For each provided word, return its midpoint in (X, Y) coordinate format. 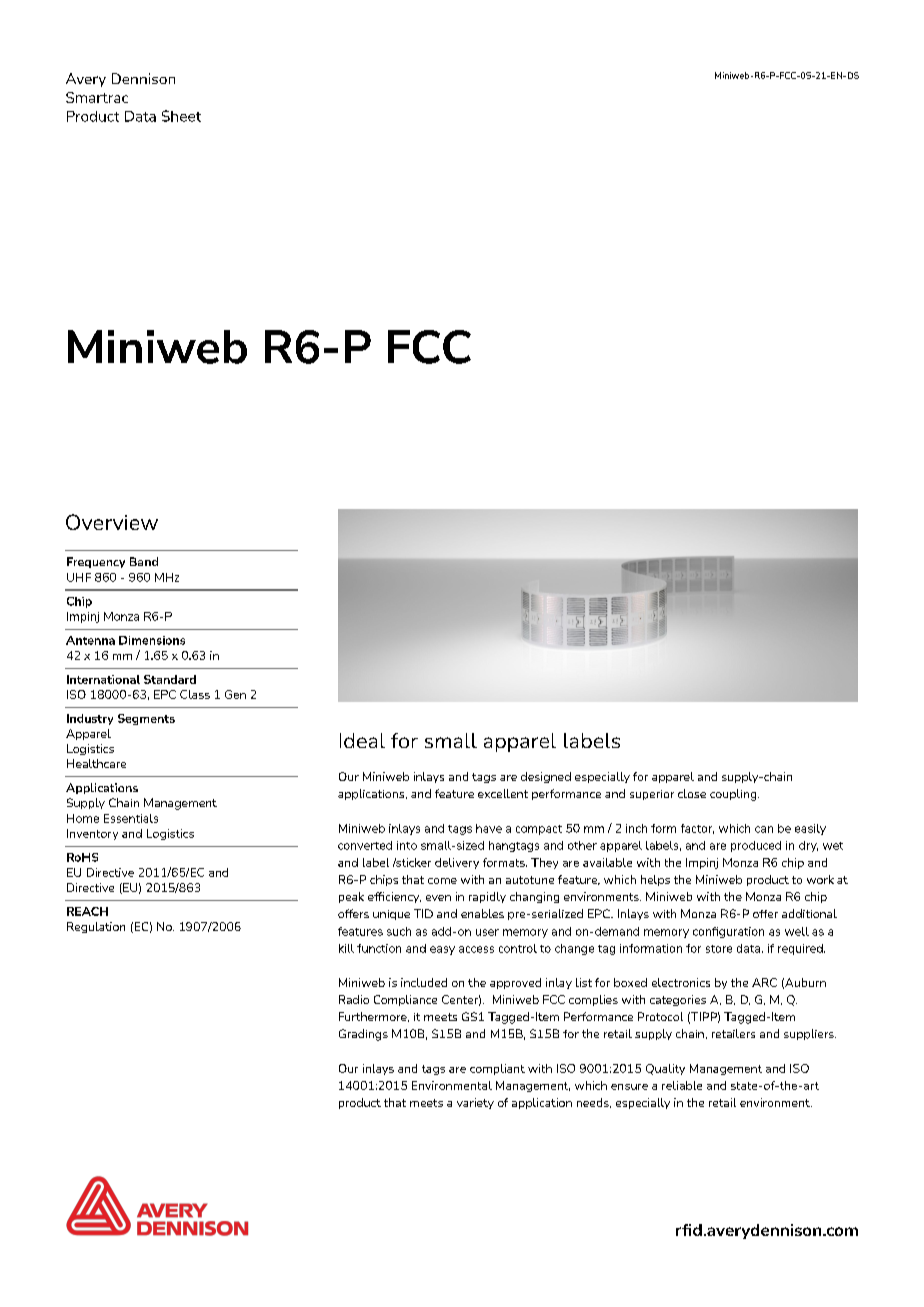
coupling (734, 795)
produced (756, 846)
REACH (87, 911)
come (442, 881)
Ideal (362, 740)
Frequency (96, 562)
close (692, 793)
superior (652, 795)
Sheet (181, 116)
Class (195, 694)
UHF (79, 577)
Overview (112, 522)
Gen (235, 694)
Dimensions (152, 640)
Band (144, 561)
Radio (354, 999)
